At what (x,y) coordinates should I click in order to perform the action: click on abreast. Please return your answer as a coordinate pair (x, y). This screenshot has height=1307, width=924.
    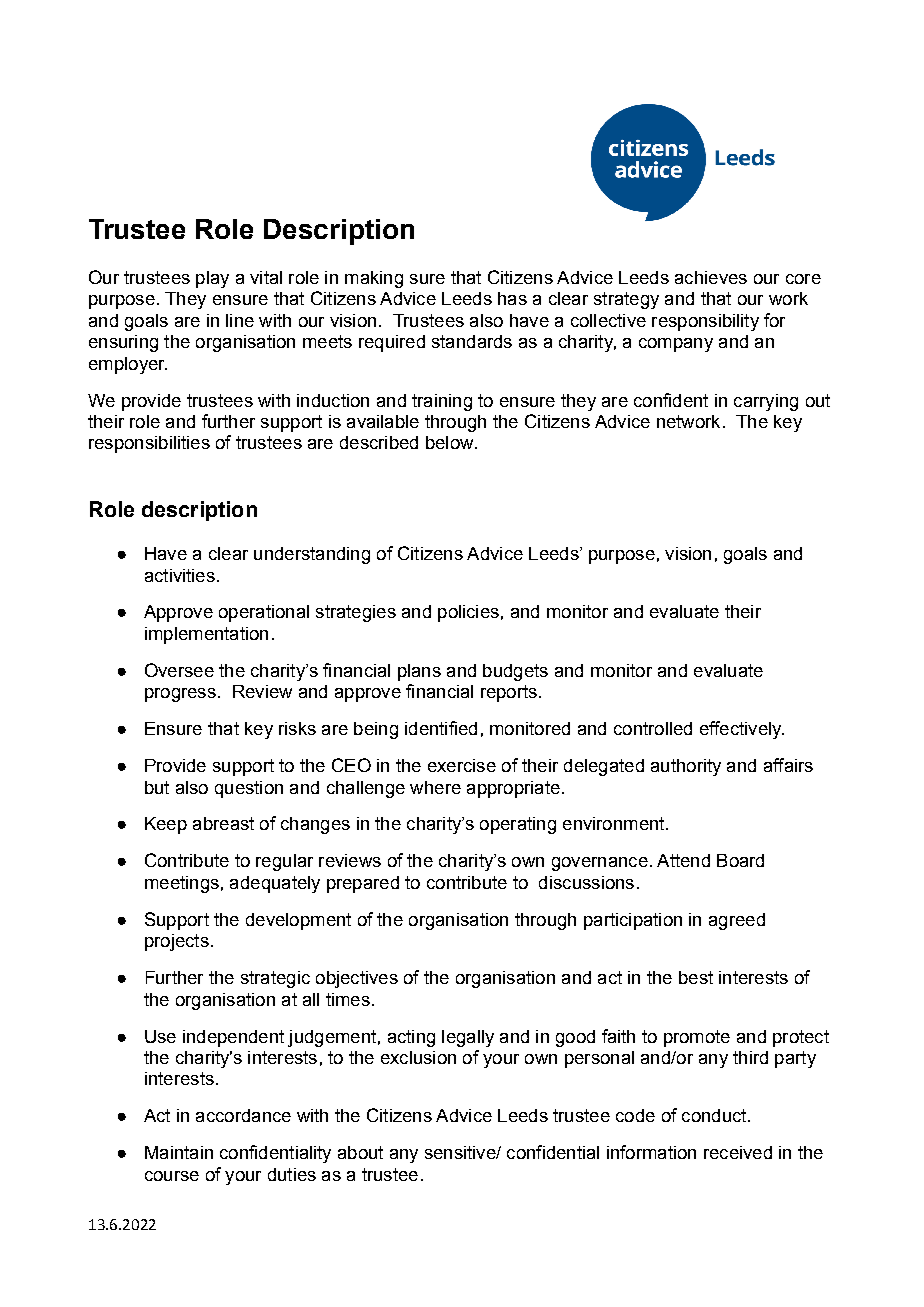
    Looking at the image, I should click on (223, 823).
